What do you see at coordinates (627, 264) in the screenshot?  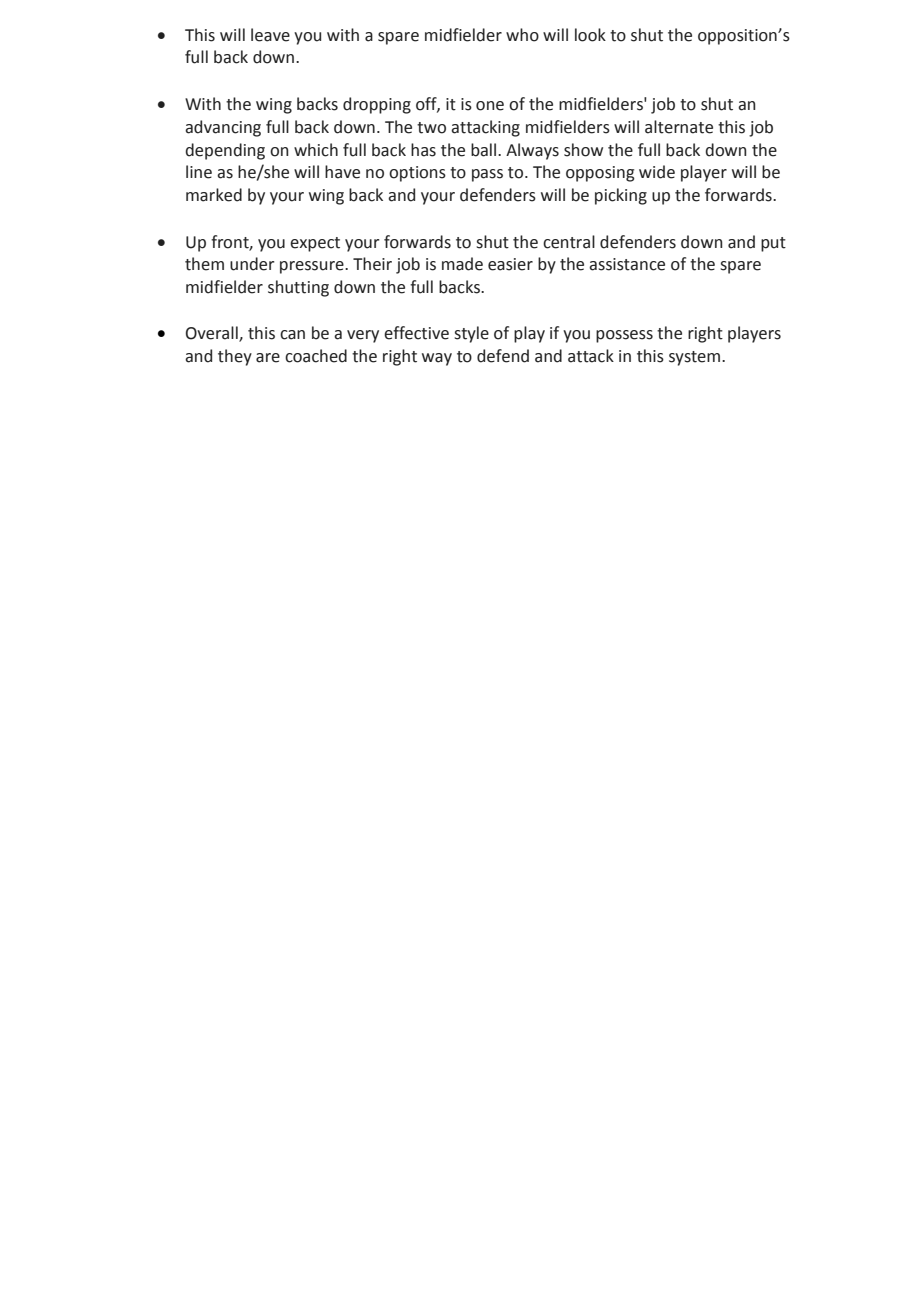 I see `assistance` at bounding box center [627, 264].
